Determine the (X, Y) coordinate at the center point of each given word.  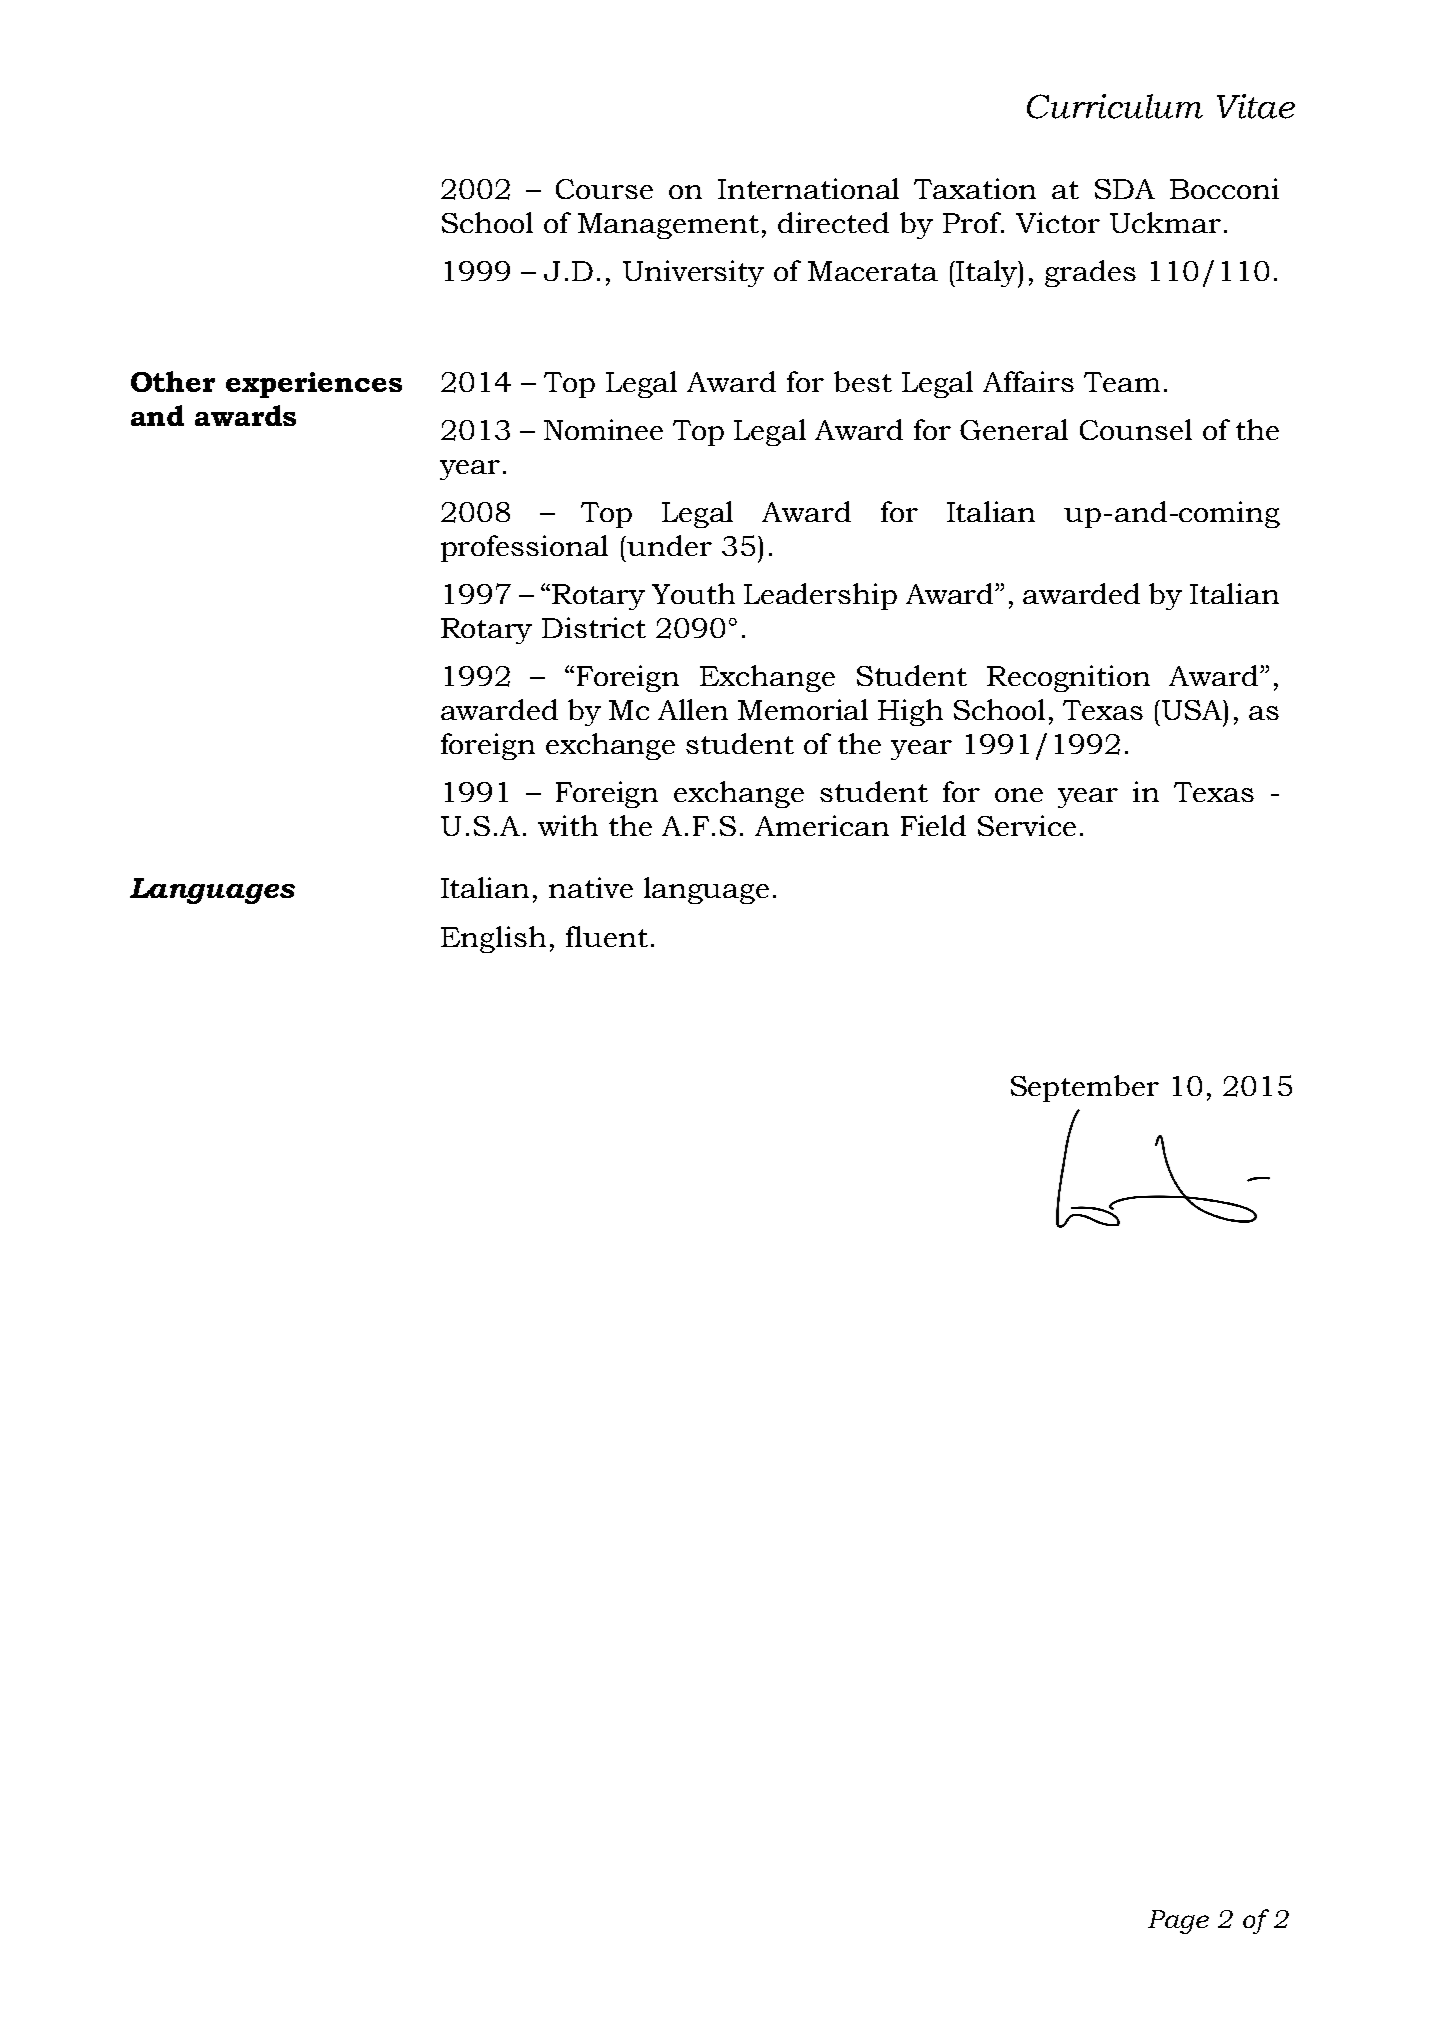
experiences (314, 385)
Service (1027, 825)
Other (173, 381)
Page (1178, 1922)
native (591, 887)
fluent (607, 936)
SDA (1125, 189)
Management (668, 226)
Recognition (1068, 678)
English (493, 939)
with (568, 825)
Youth (693, 593)
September (1085, 1088)
